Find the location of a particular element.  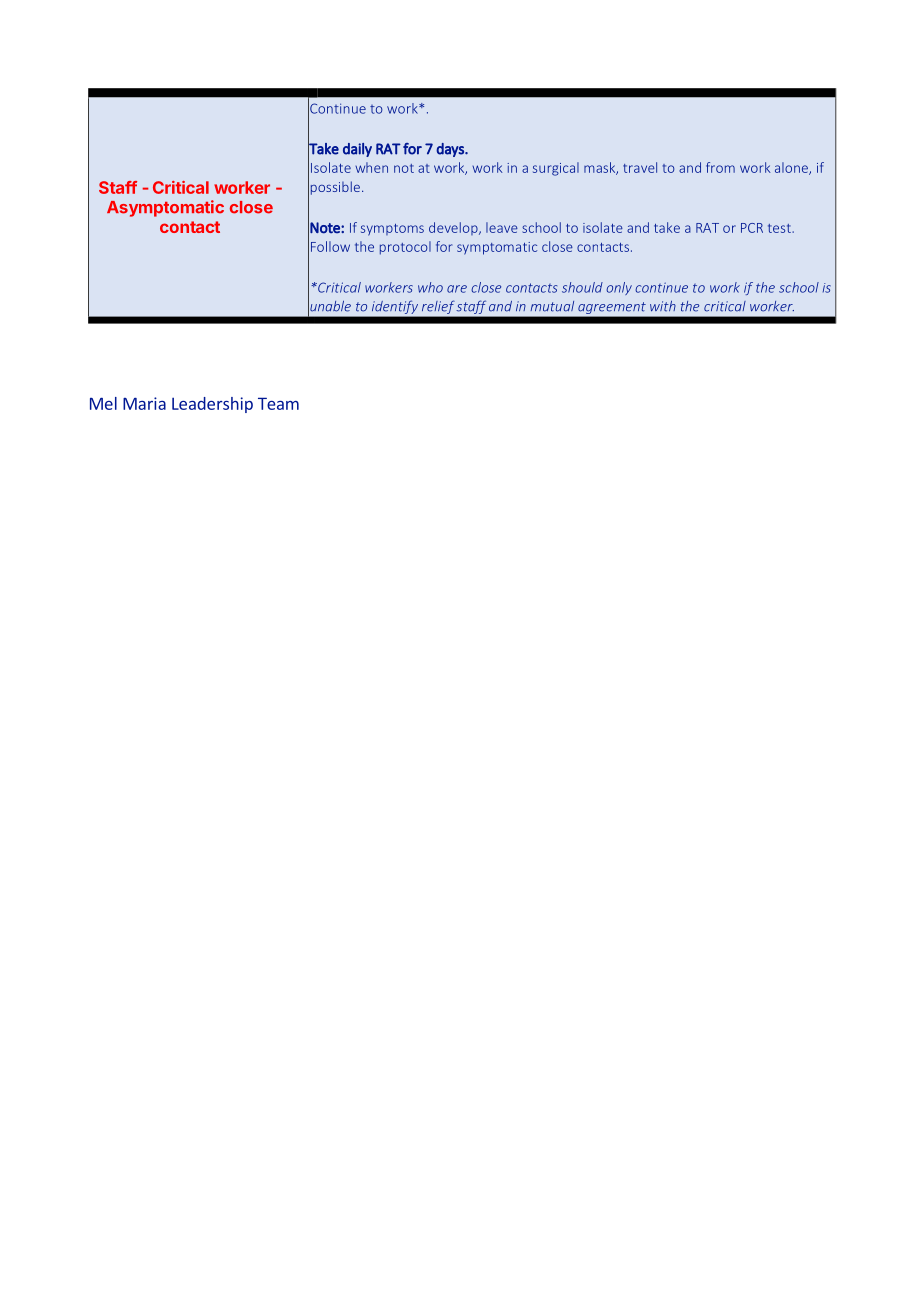

only is located at coordinates (619, 288).
